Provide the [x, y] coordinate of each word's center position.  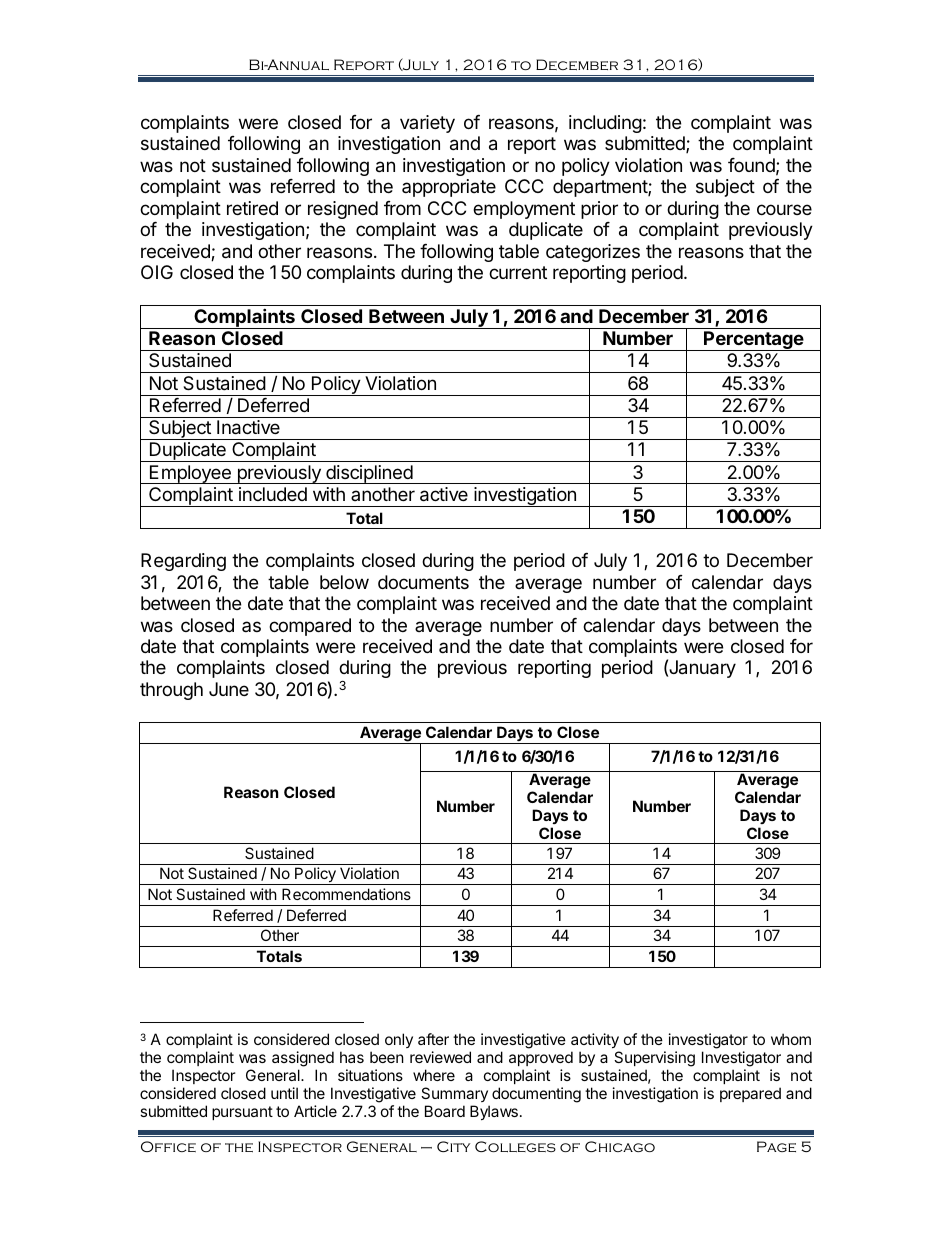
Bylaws [494, 1112]
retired [252, 208]
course [784, 209]
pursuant [242, 1113]
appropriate [449, 188]
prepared [750, 1094]
